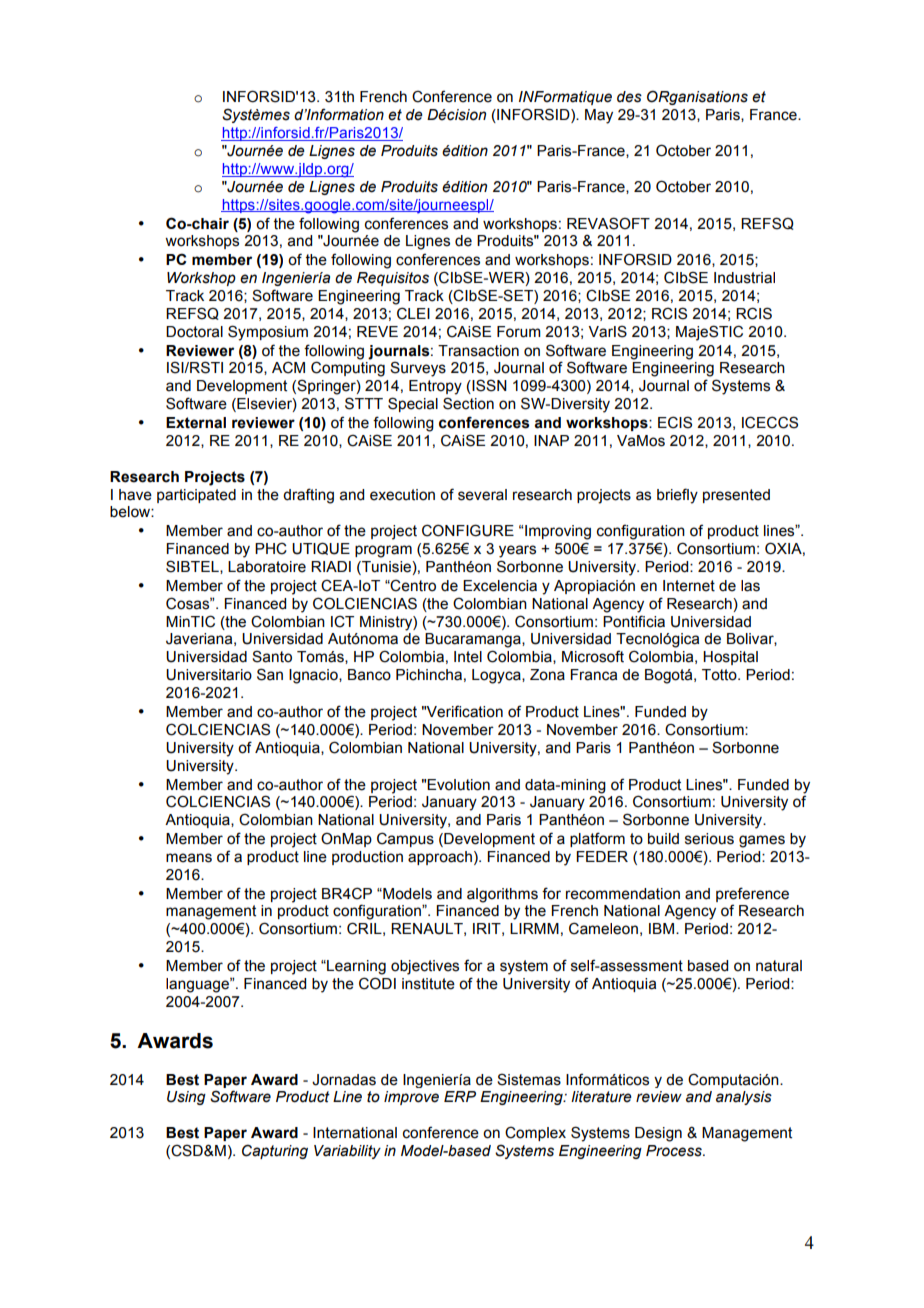  I want to click on Process, so click(675, 1151).
